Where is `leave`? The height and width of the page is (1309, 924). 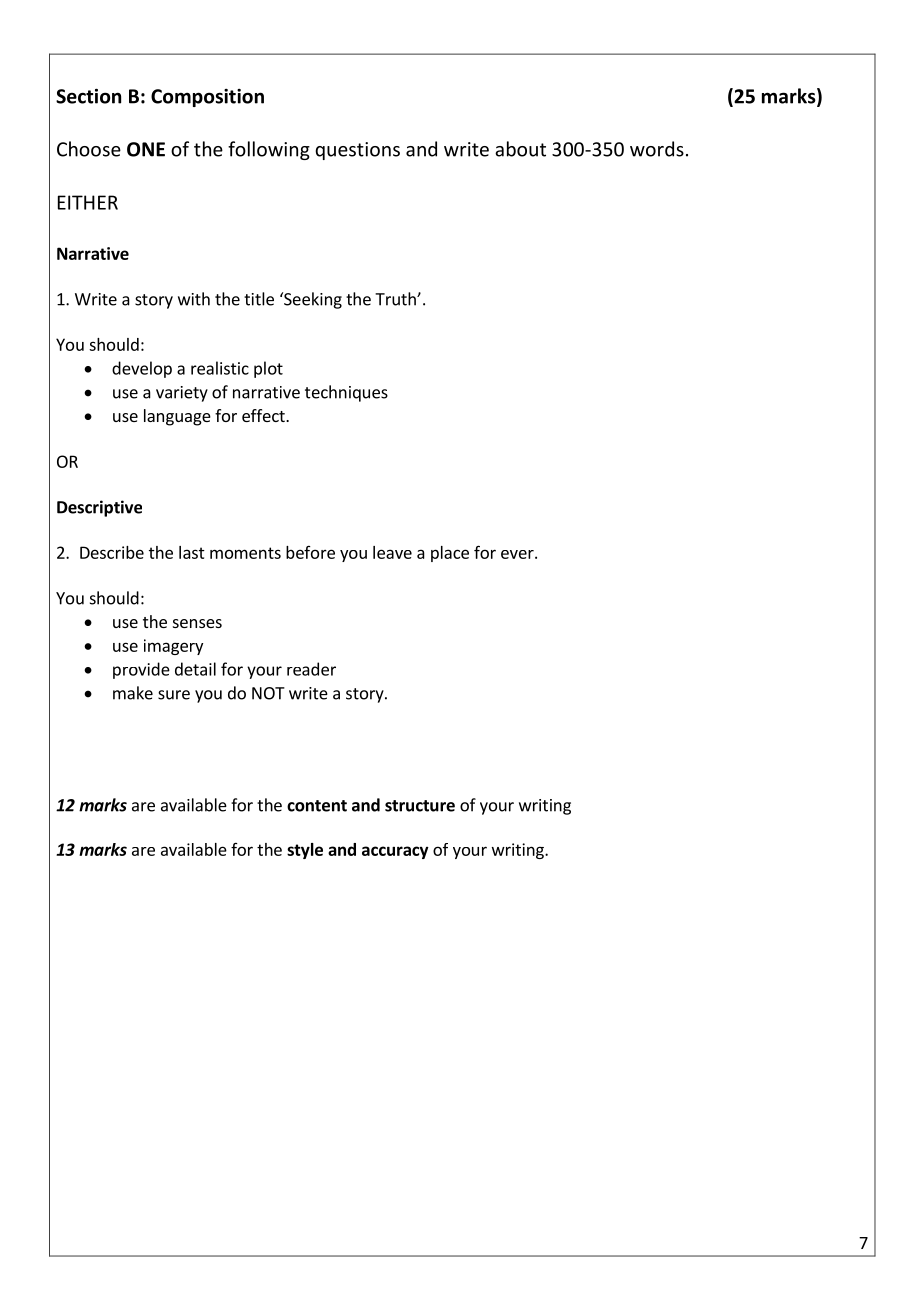
leave is located at coordinates (392, 552).
